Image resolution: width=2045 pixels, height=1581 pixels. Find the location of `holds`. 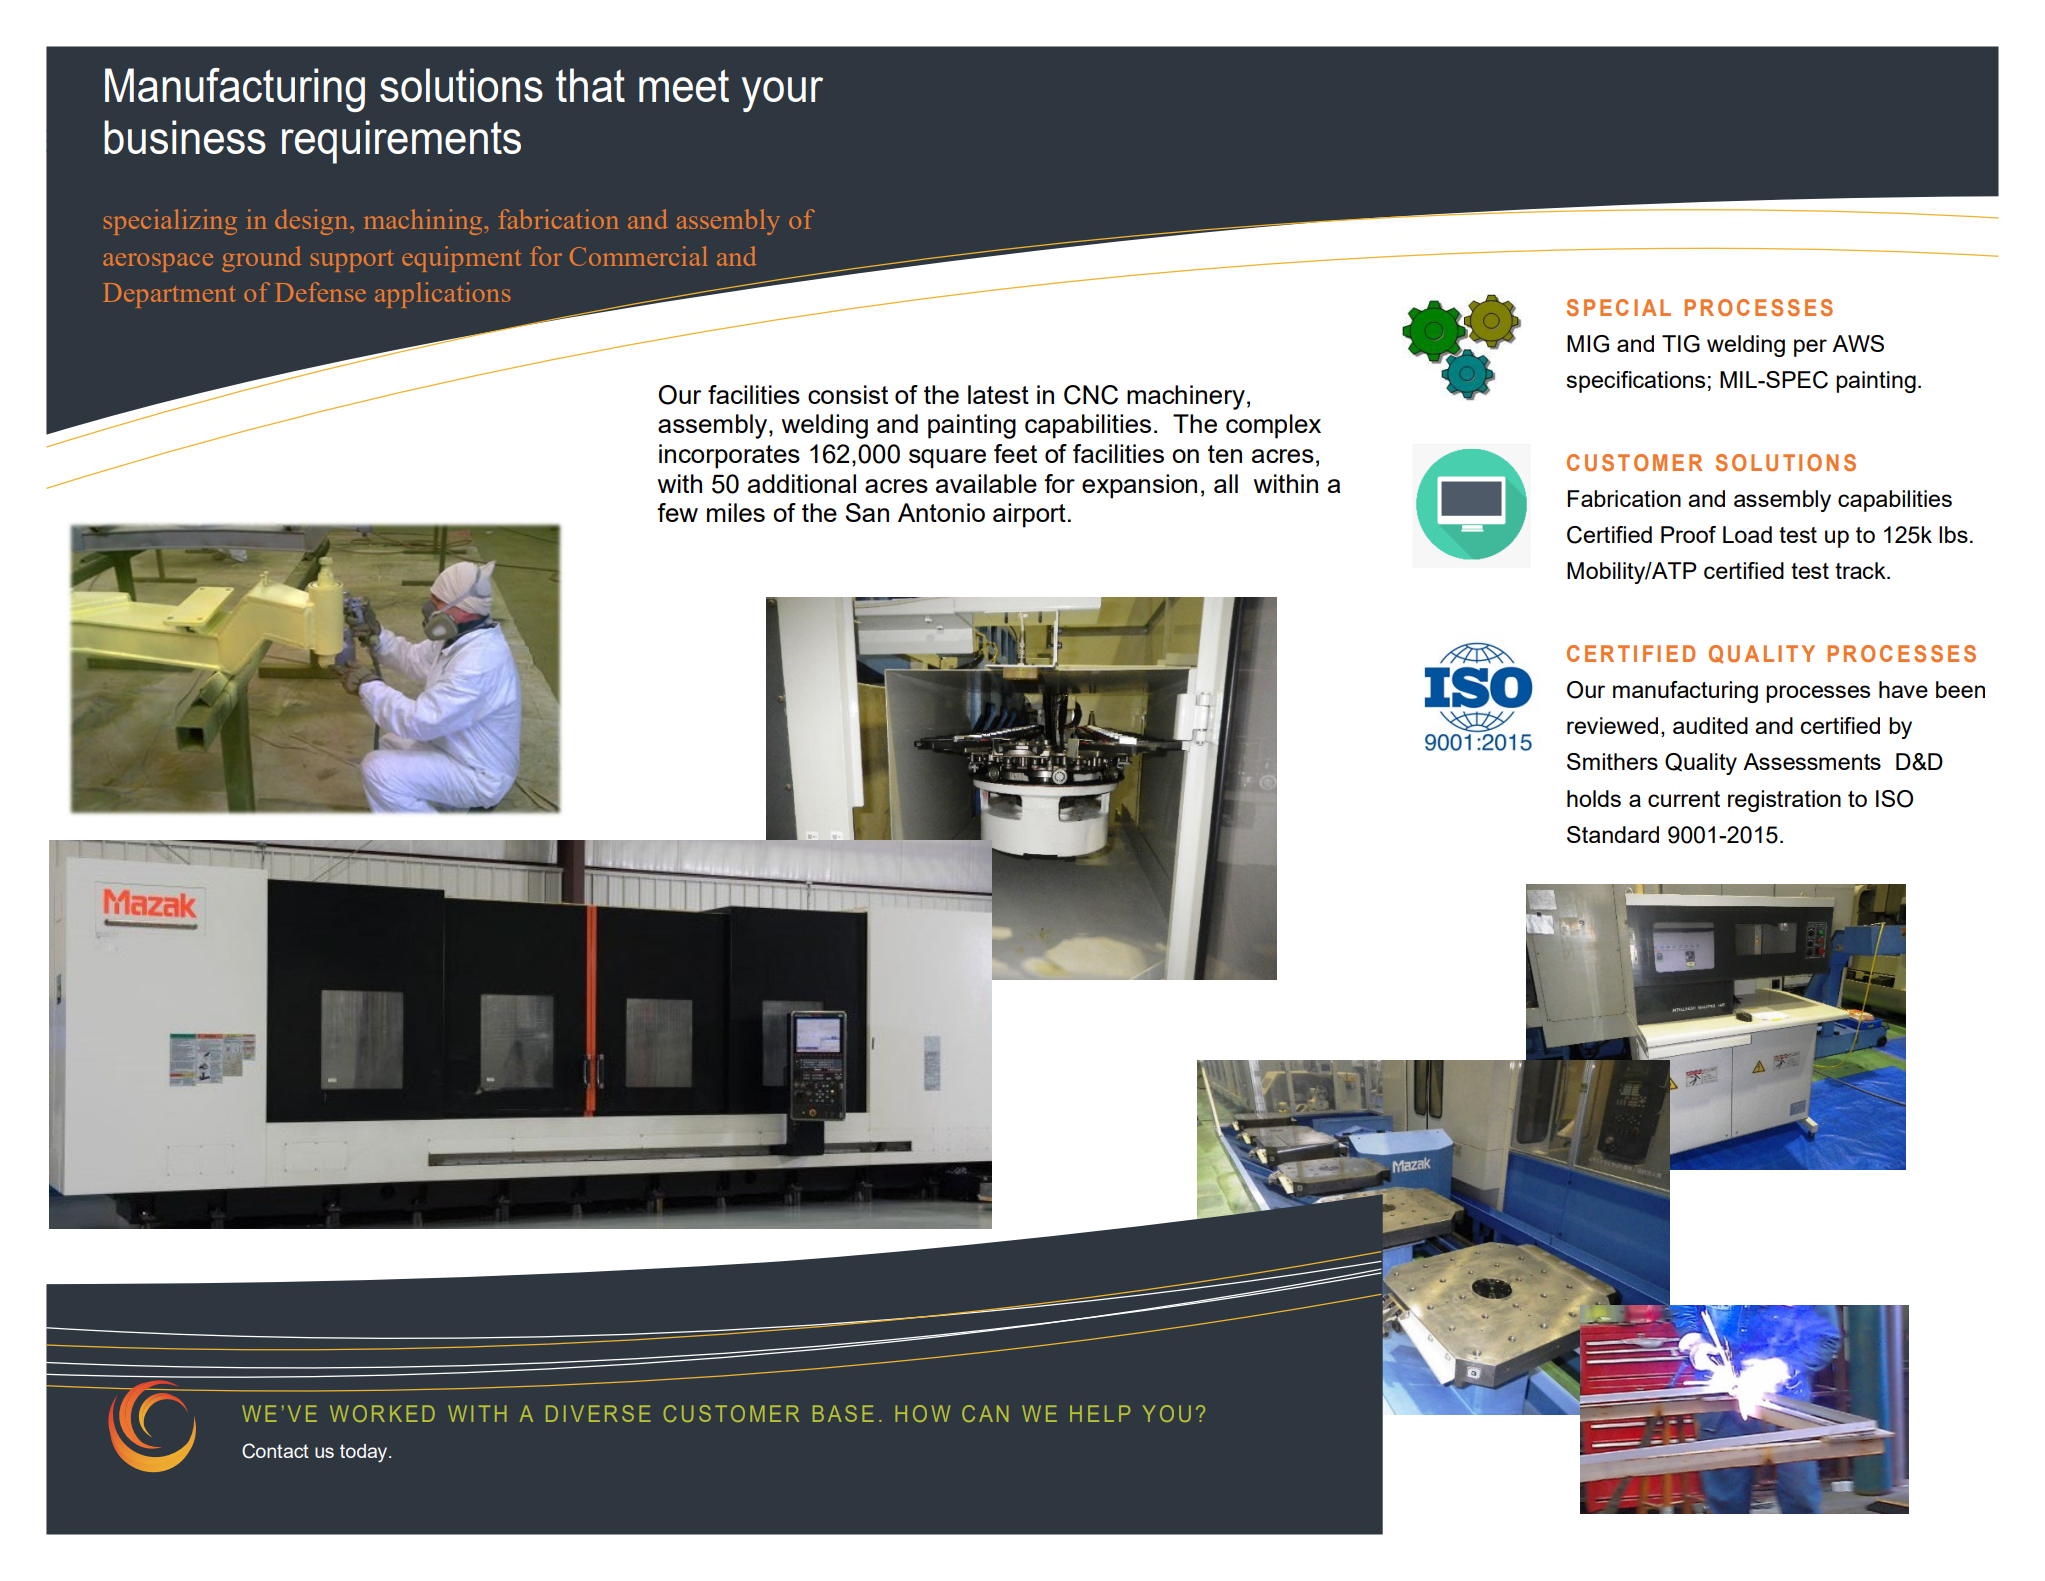

holds is located at coordinates (1594, 798).
